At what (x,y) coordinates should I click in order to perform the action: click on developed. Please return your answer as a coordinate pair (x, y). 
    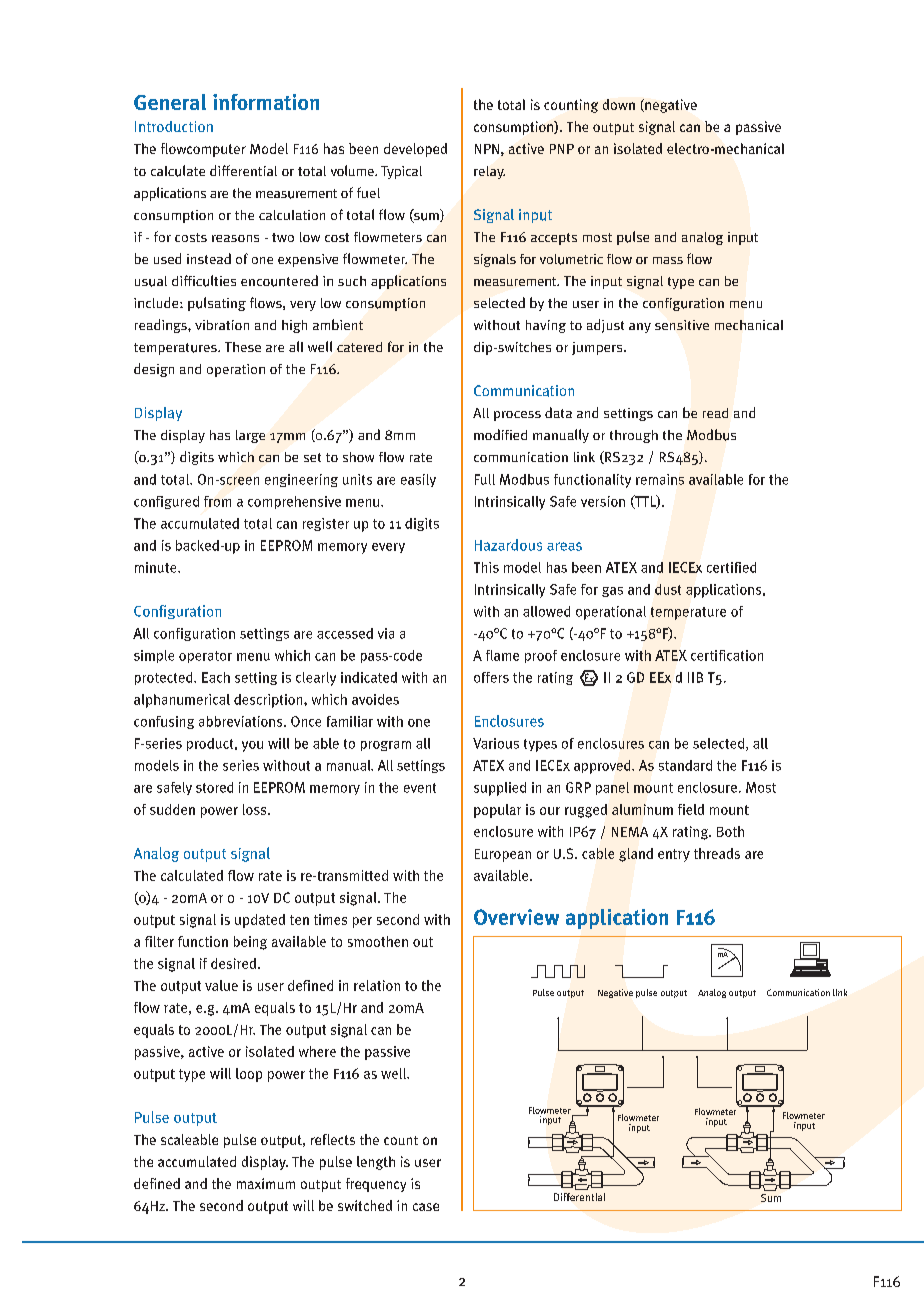
    Looking at the image, I should click on (415, 150).
